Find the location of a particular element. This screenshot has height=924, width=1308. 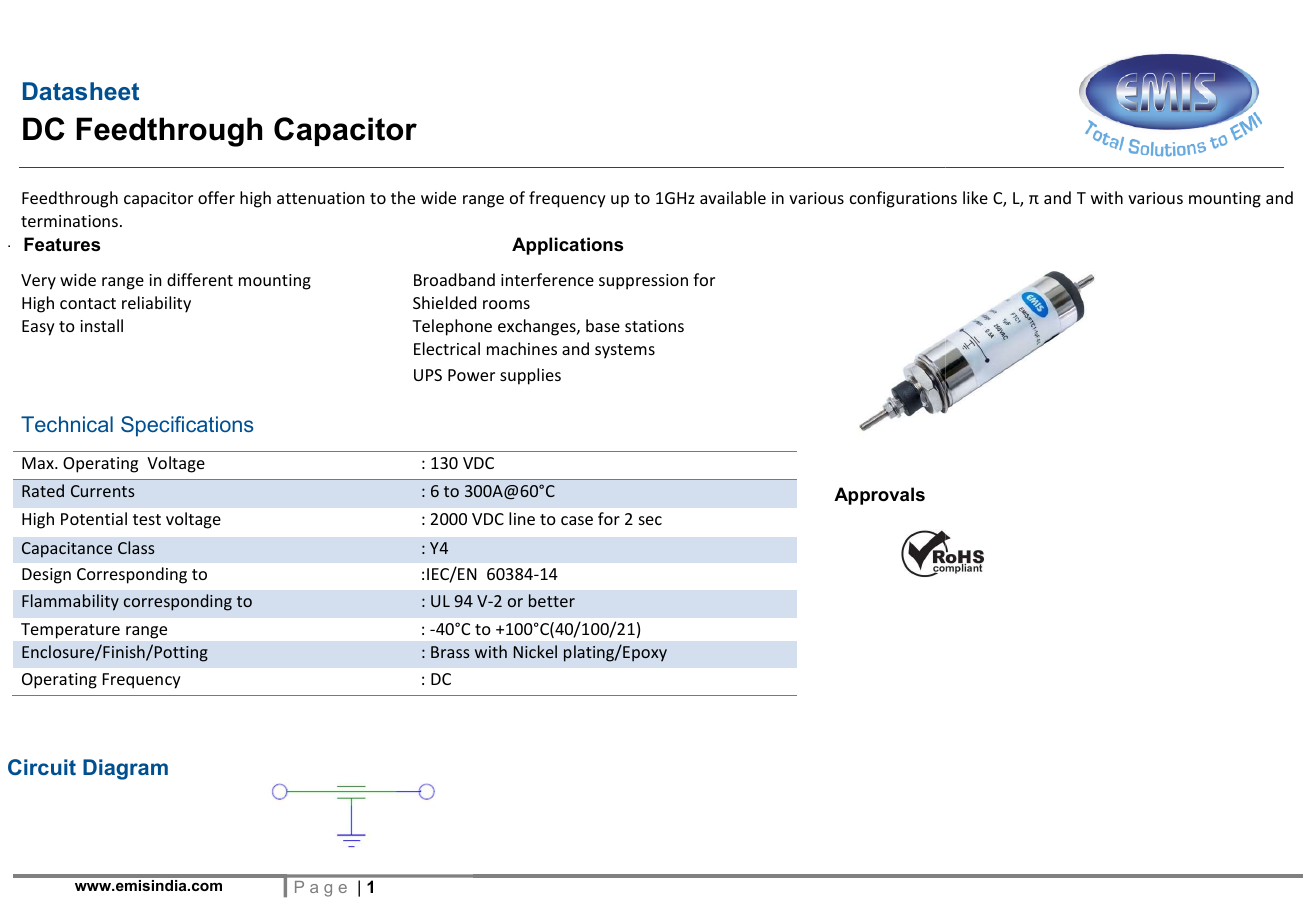

different is located at coordinates (200, 279).
